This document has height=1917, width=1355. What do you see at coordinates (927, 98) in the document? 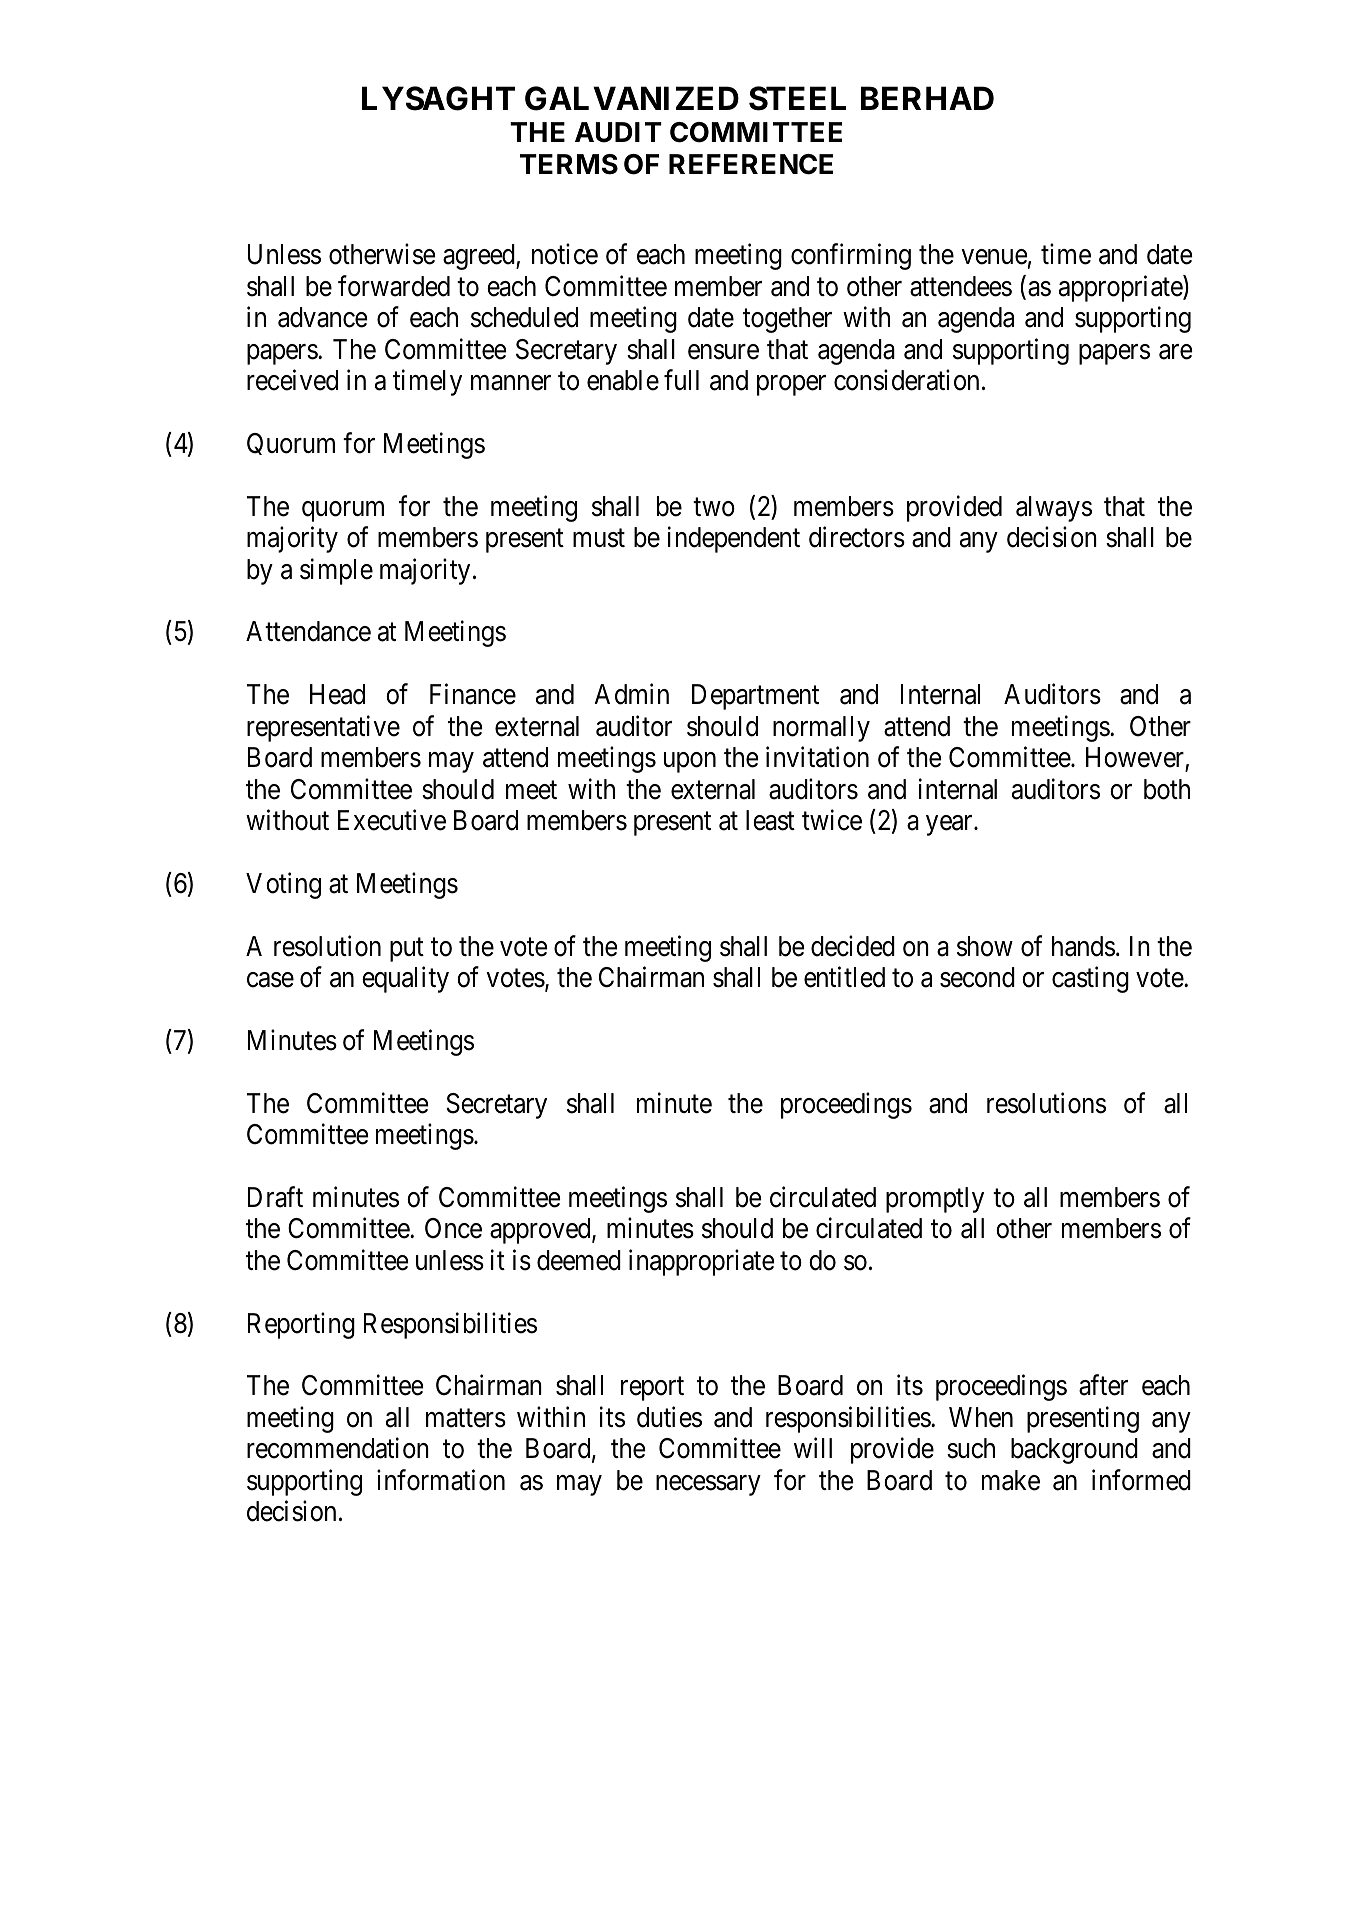
I see `BERHAD` at bounding box center [927, 98].
